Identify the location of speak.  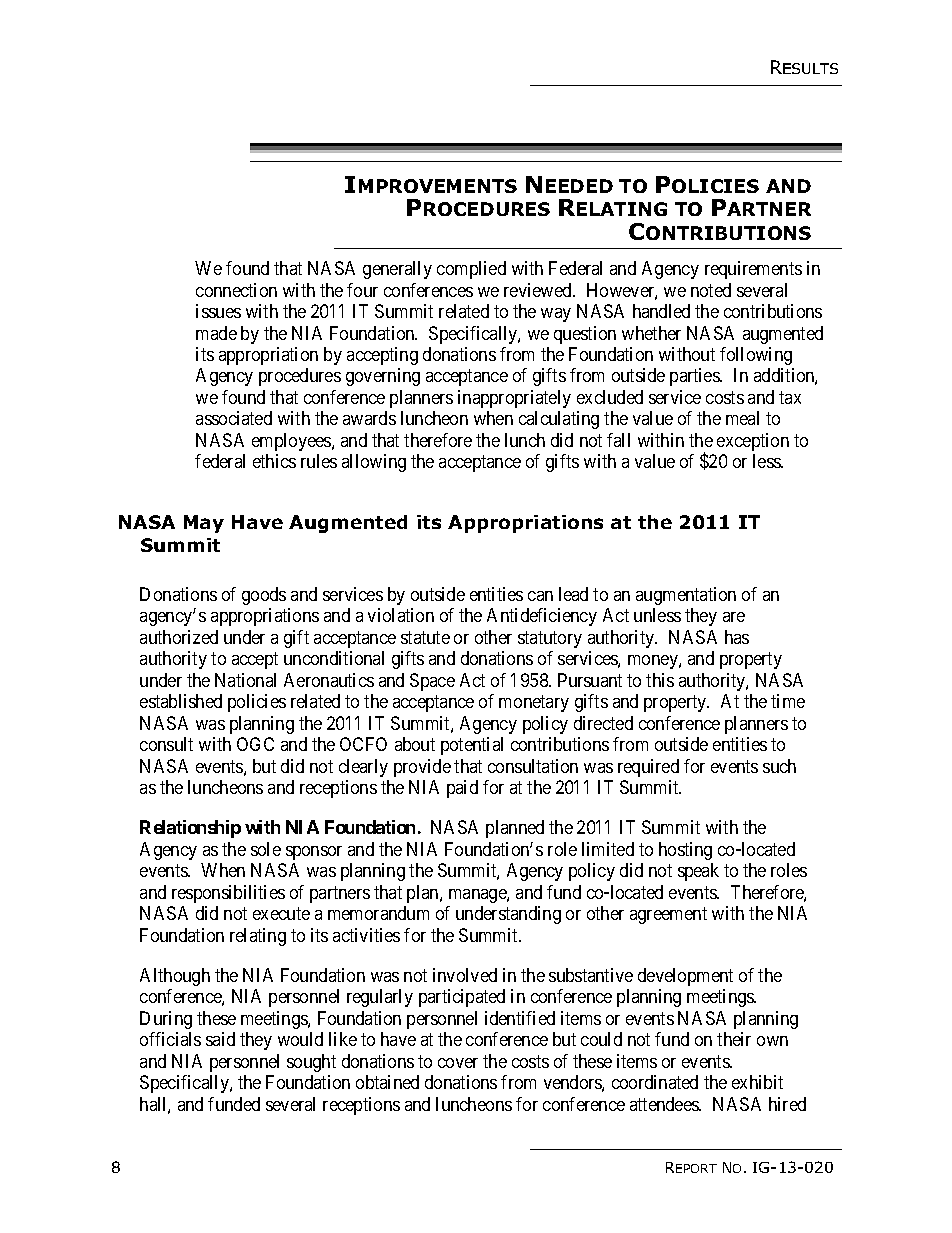
(698, 872).
